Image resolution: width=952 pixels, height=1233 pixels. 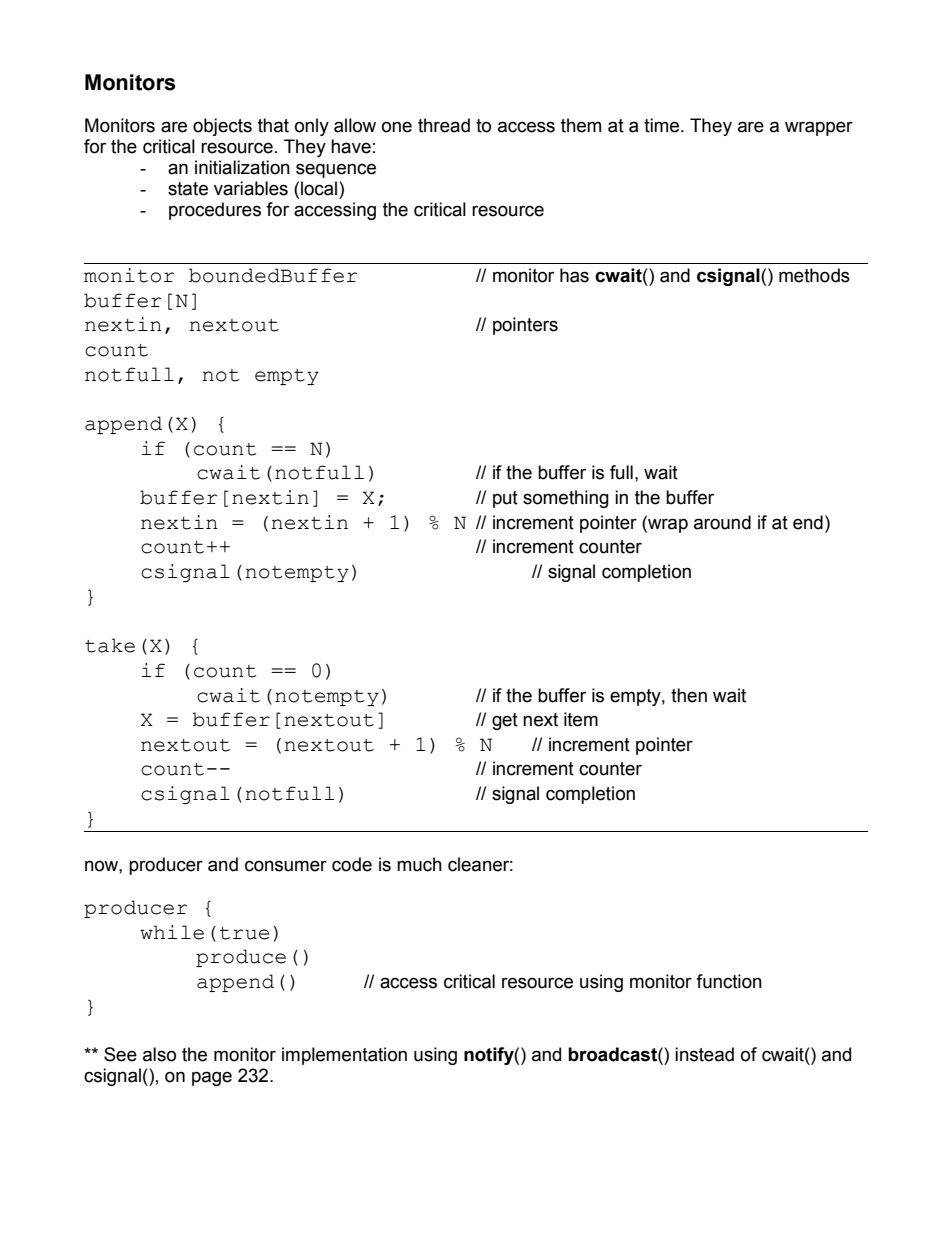 I want to click on time, so click(x=661, y=125).
